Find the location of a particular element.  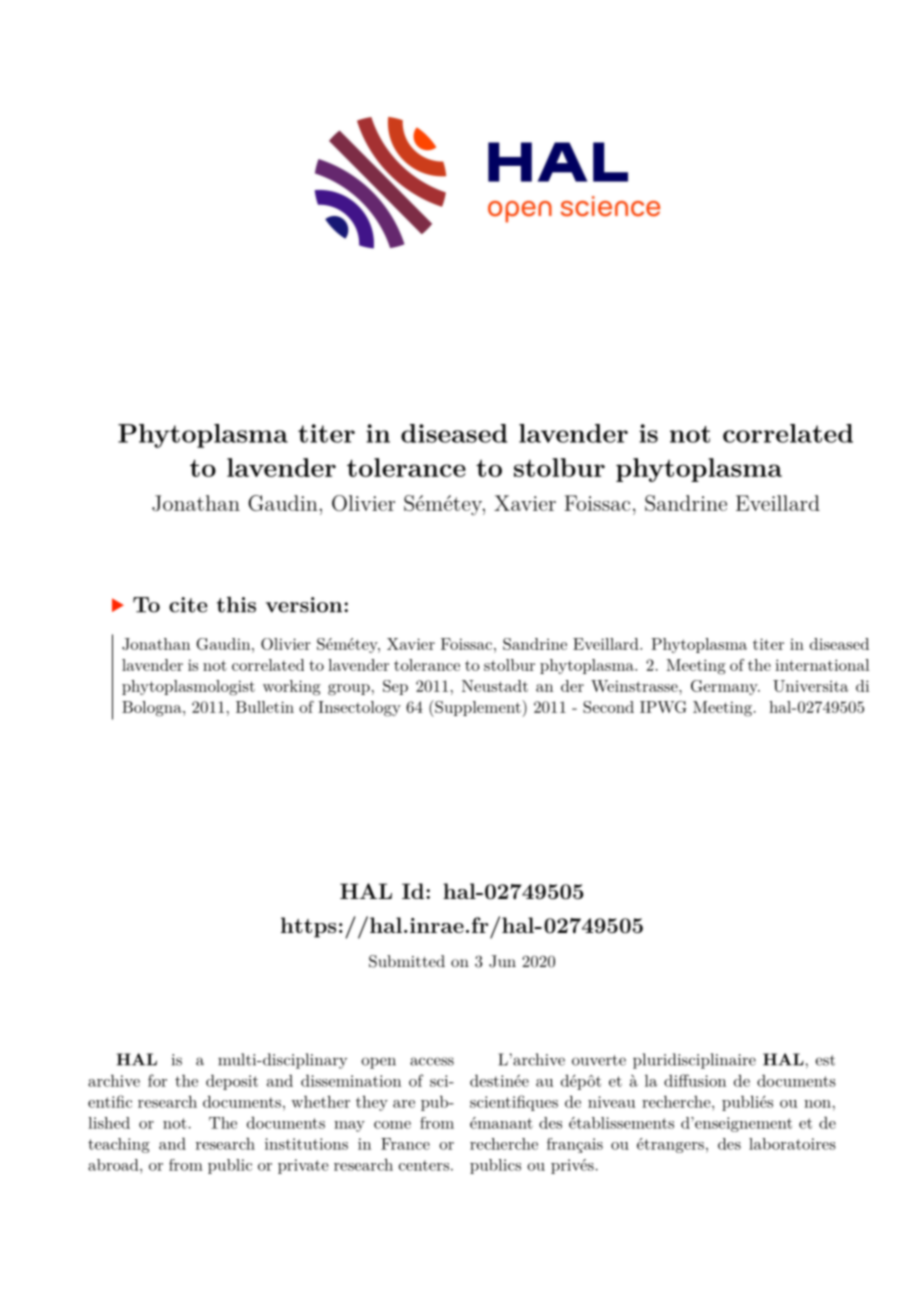

cite is located at coordinates (188, 605).
